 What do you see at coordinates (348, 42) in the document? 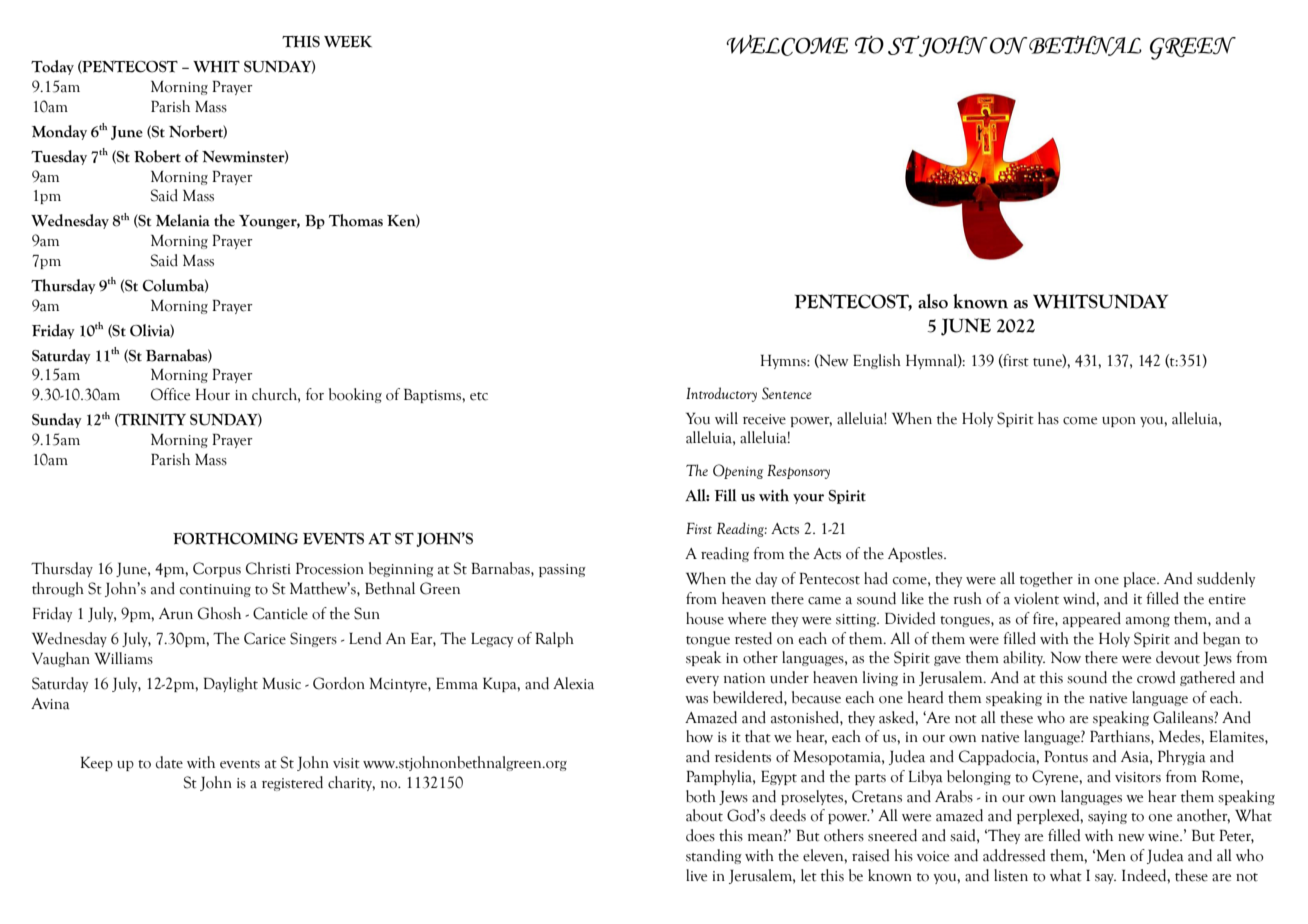
I see `WEEK` at bounding box center [348, 42].
